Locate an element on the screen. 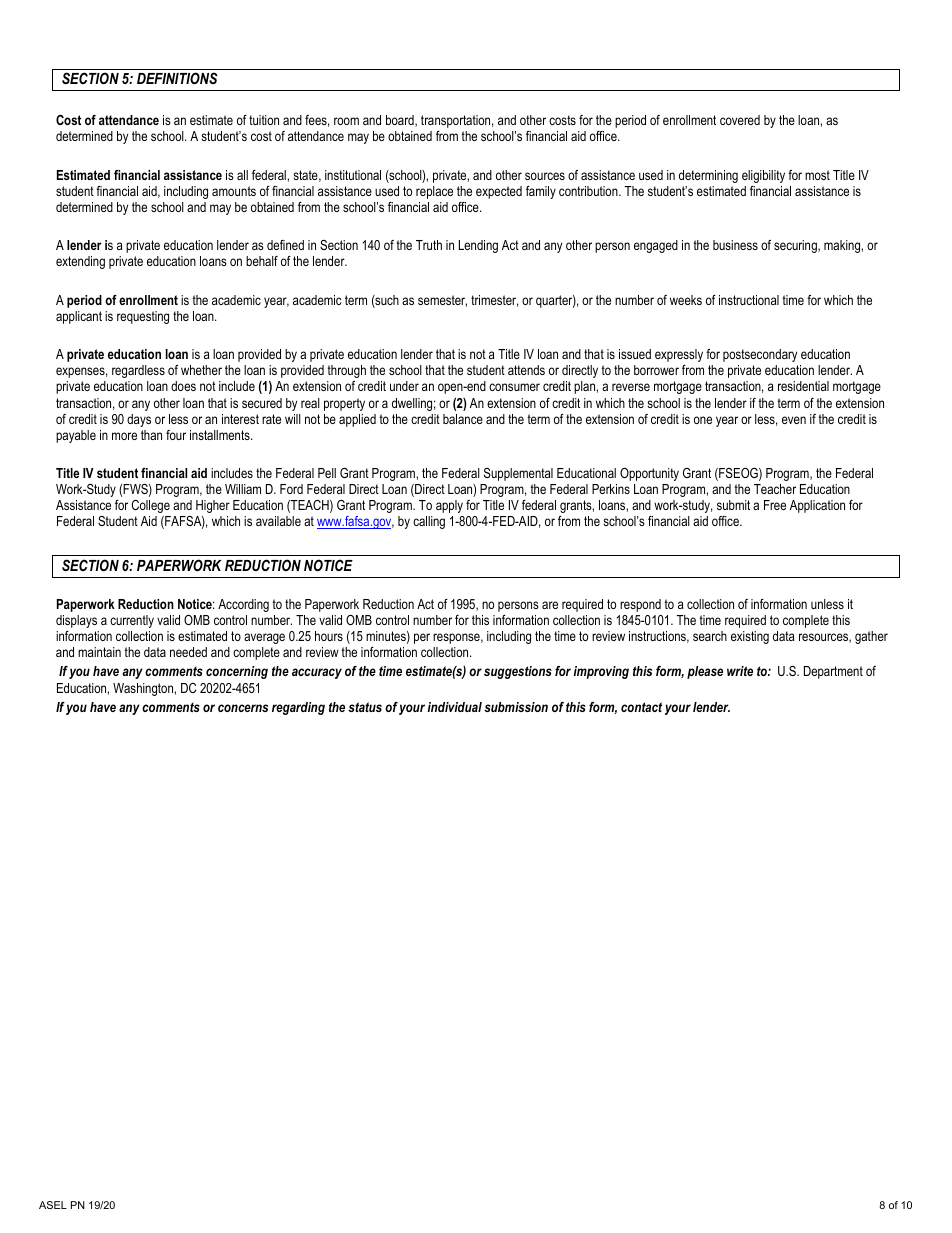 Image resolution: width=952 pixels, height=1233 pixels. covered is located at coordinates (740, 120).
